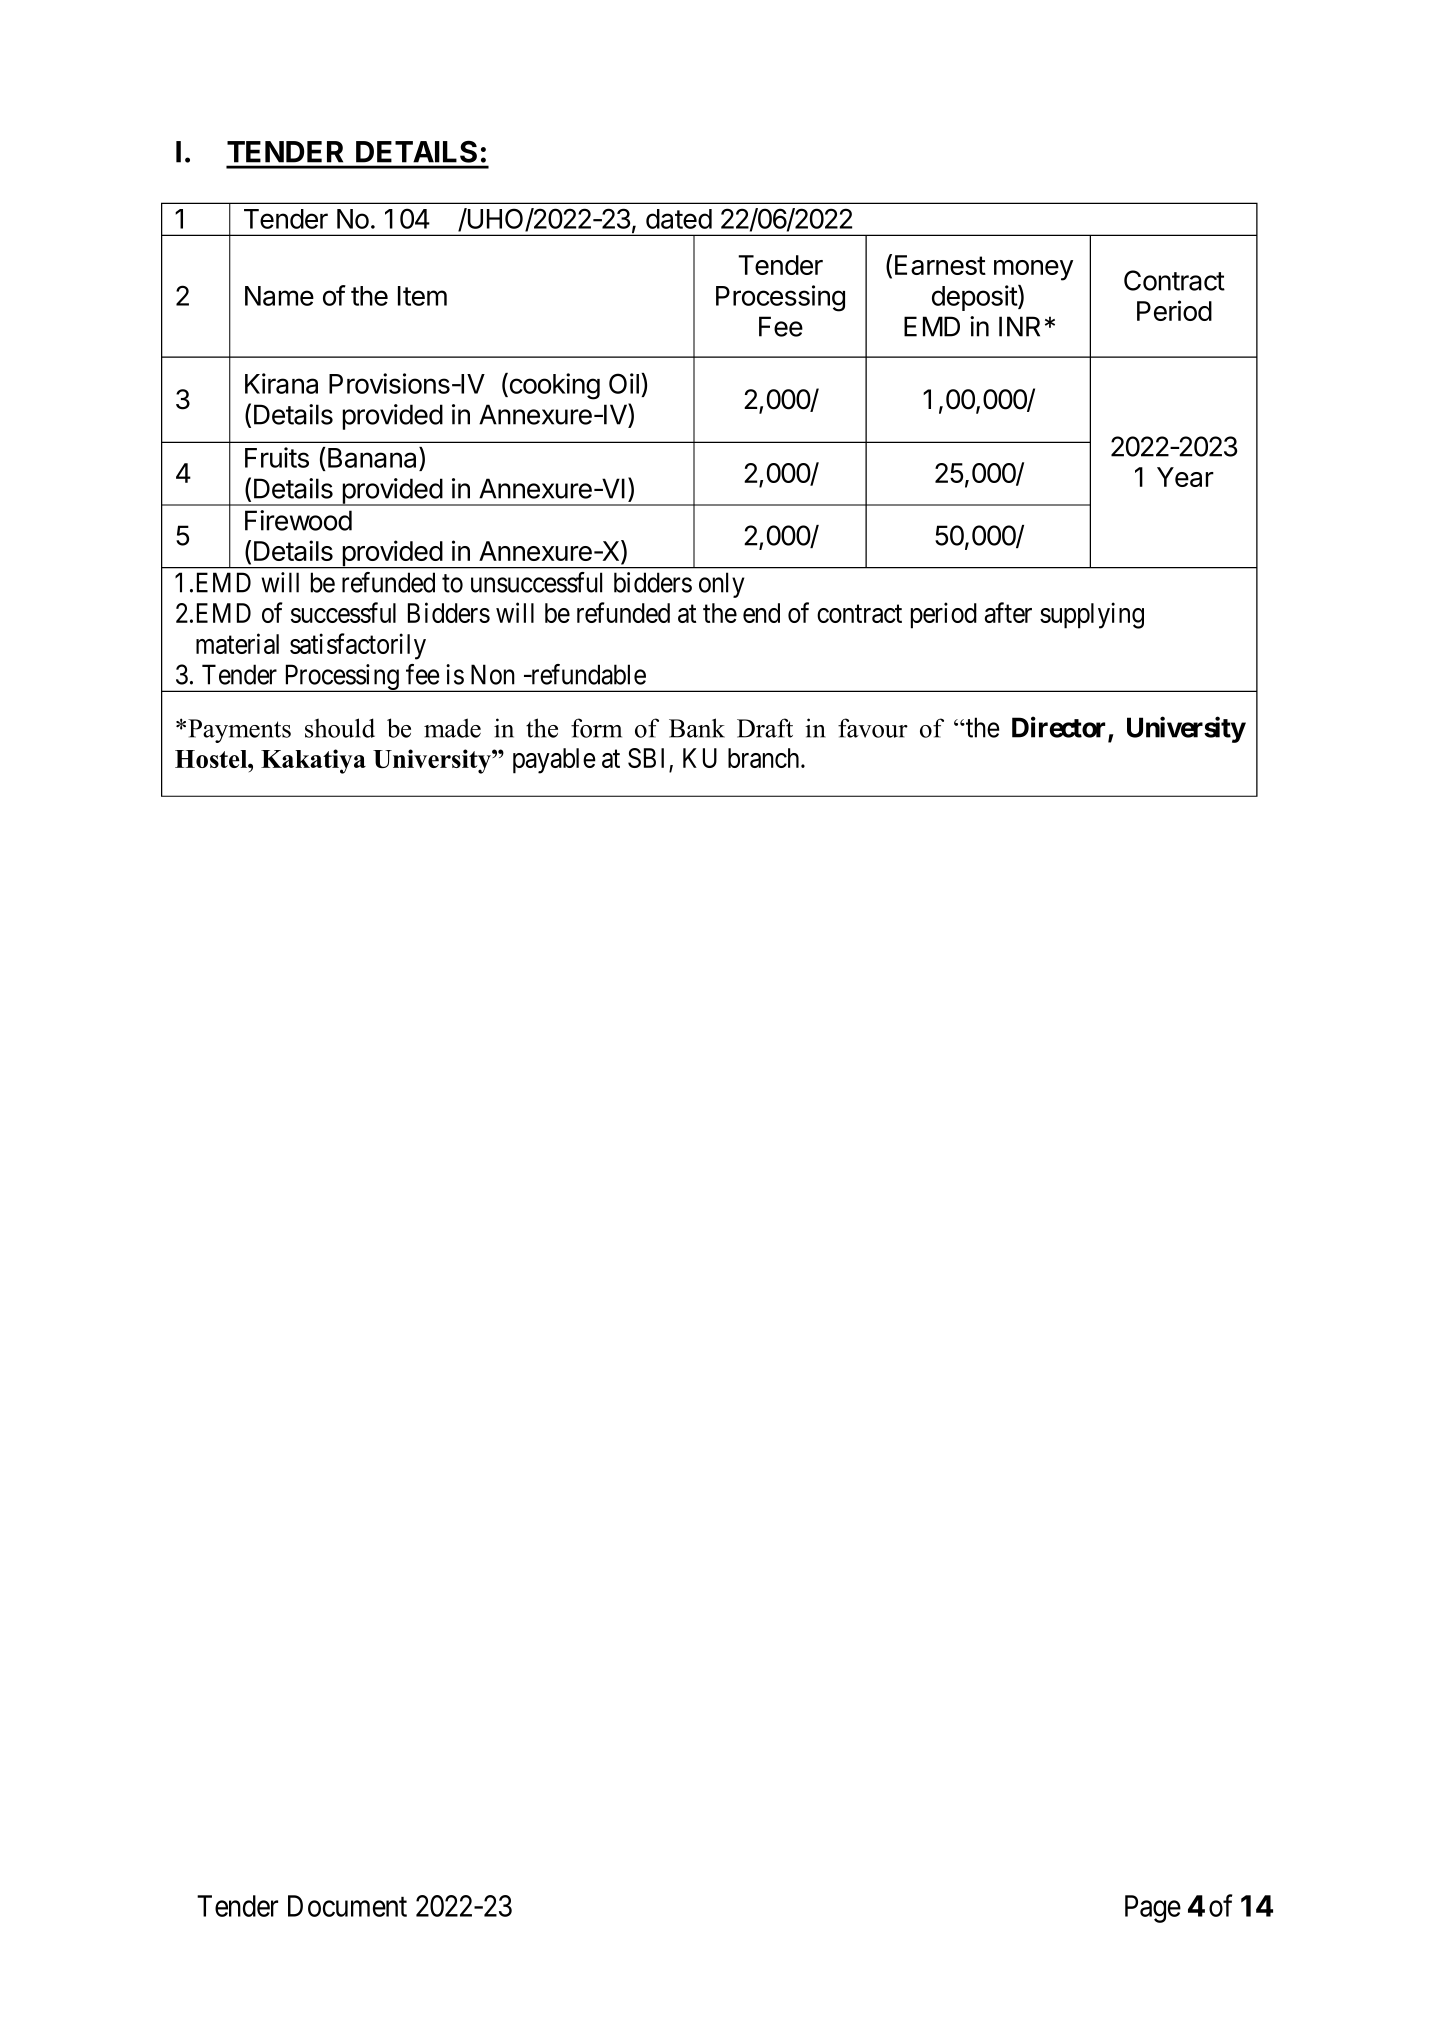 The image size is (1444, 2043). What do you see at coordinates (679, 219) in the document?
I see `dated` at bounding box center [679, 219].
